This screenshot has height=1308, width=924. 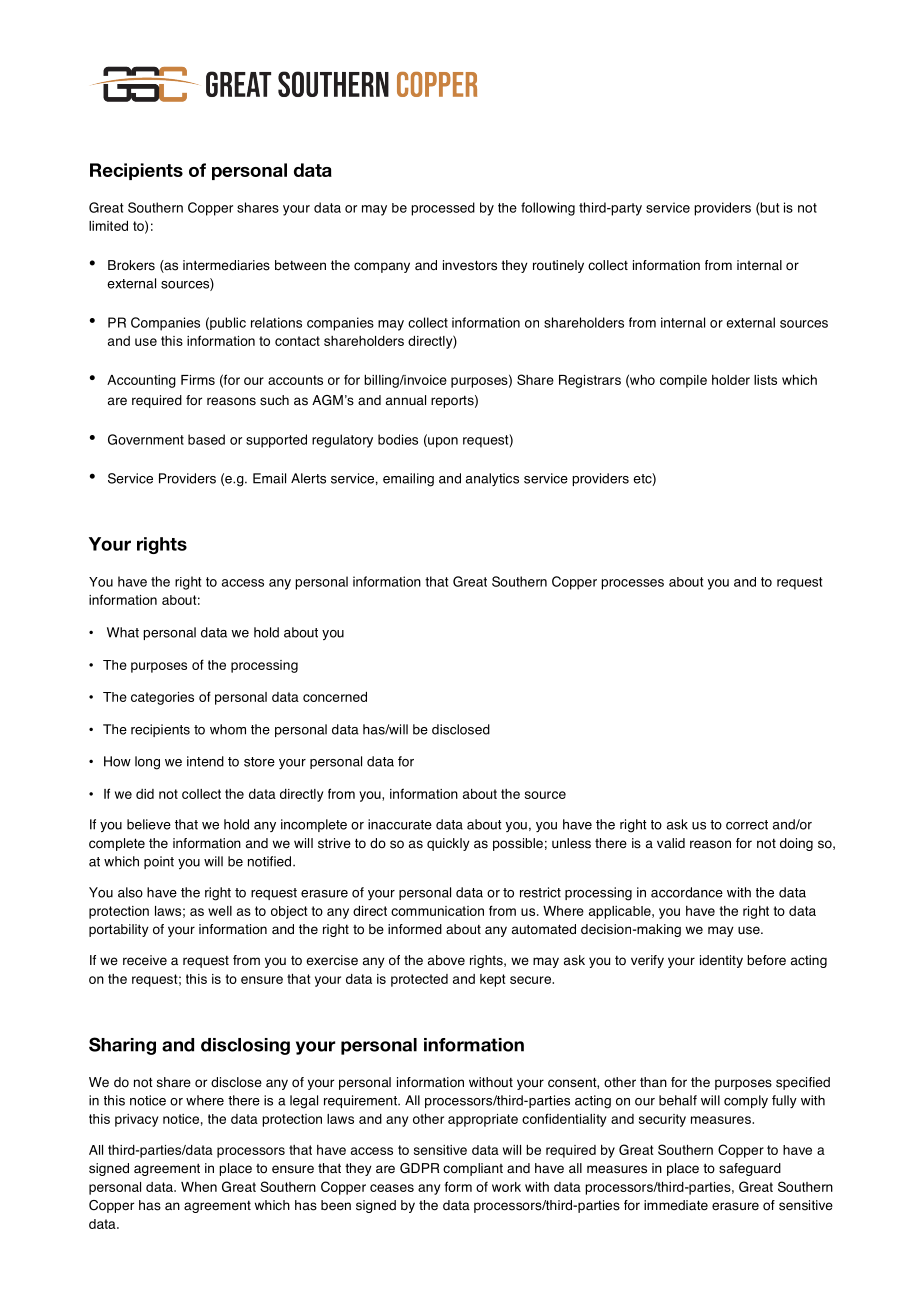 I want to click on processes, so click(x=632, y=584).
